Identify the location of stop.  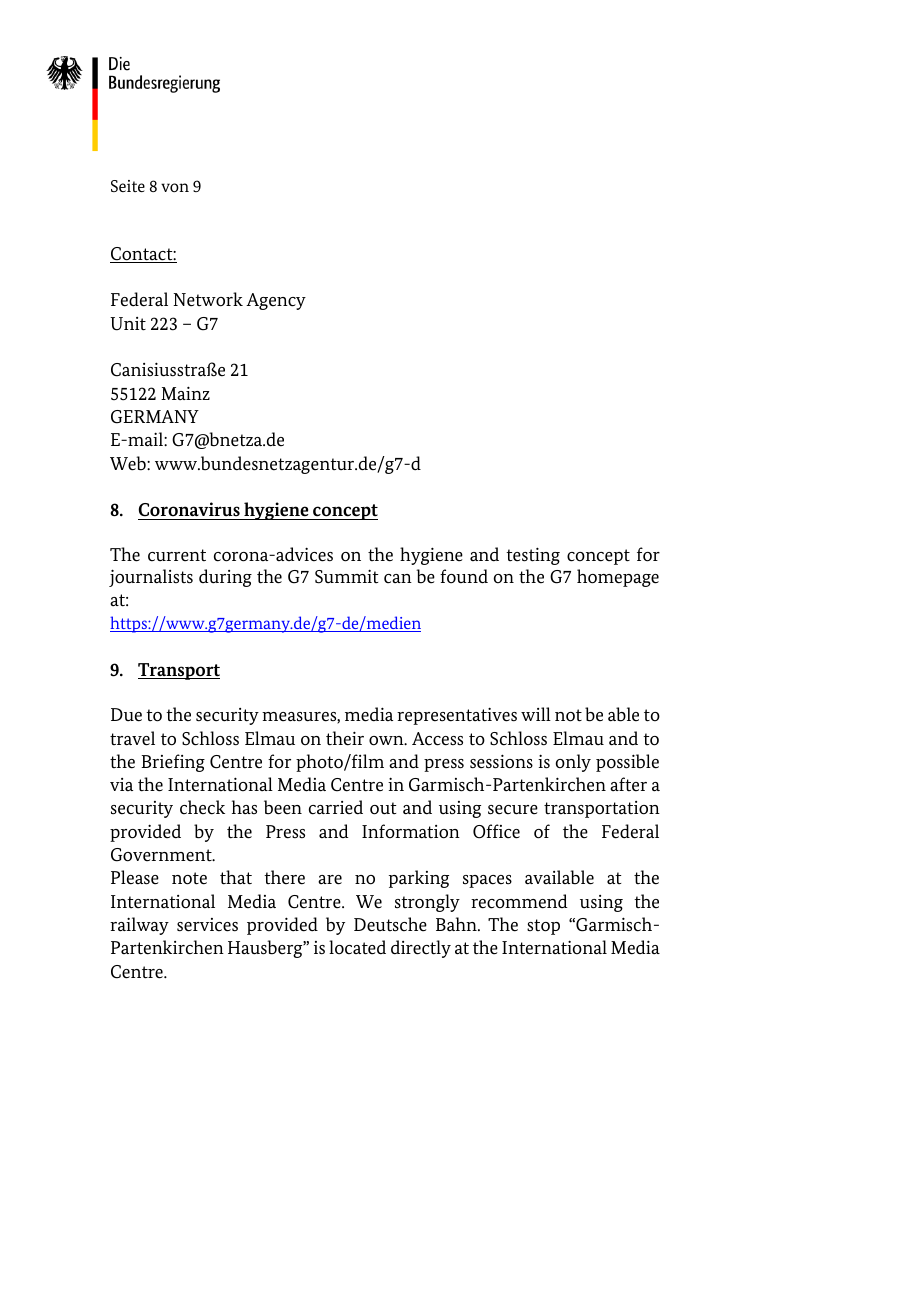
(543, 927).
